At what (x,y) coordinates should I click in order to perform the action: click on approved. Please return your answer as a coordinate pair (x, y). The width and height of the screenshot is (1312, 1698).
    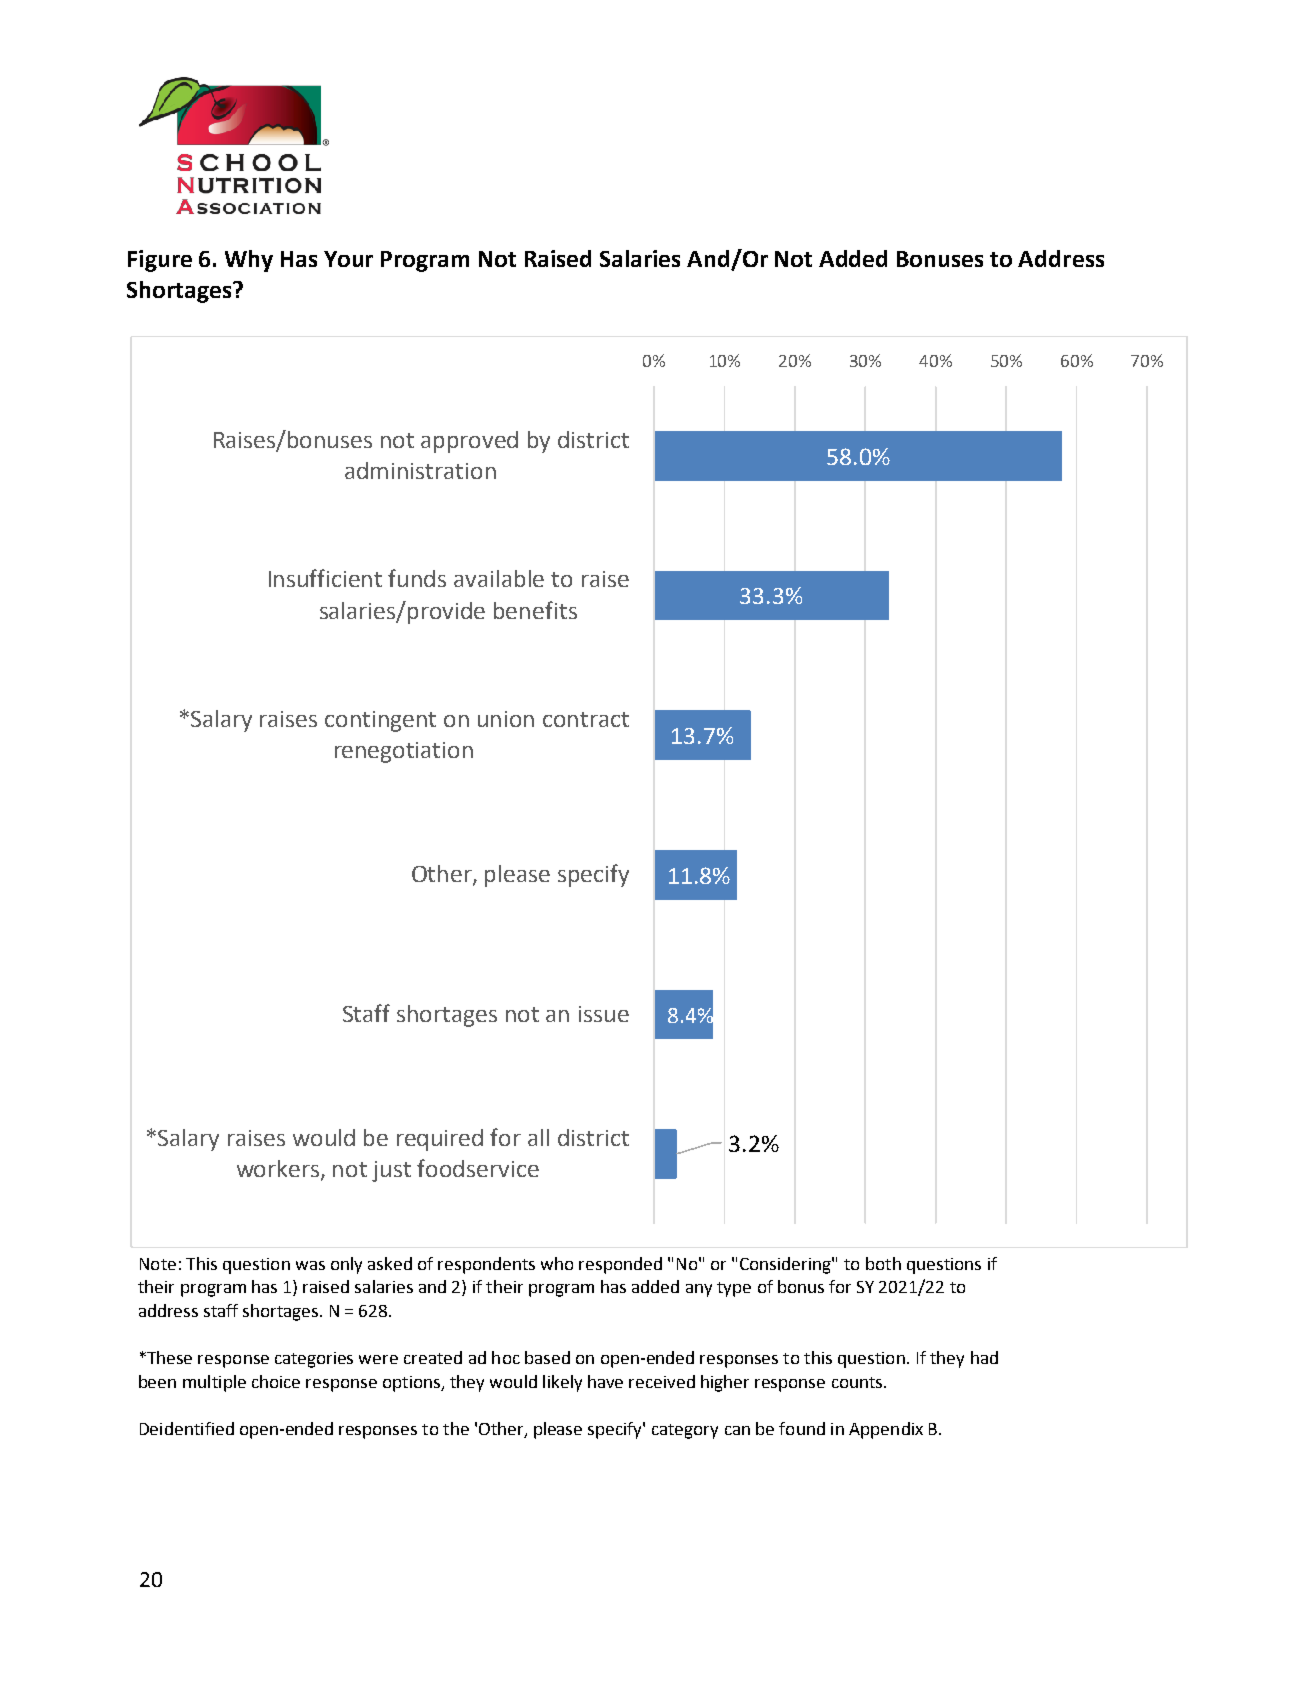
    Looking at the image, I should click on (469, 442).
